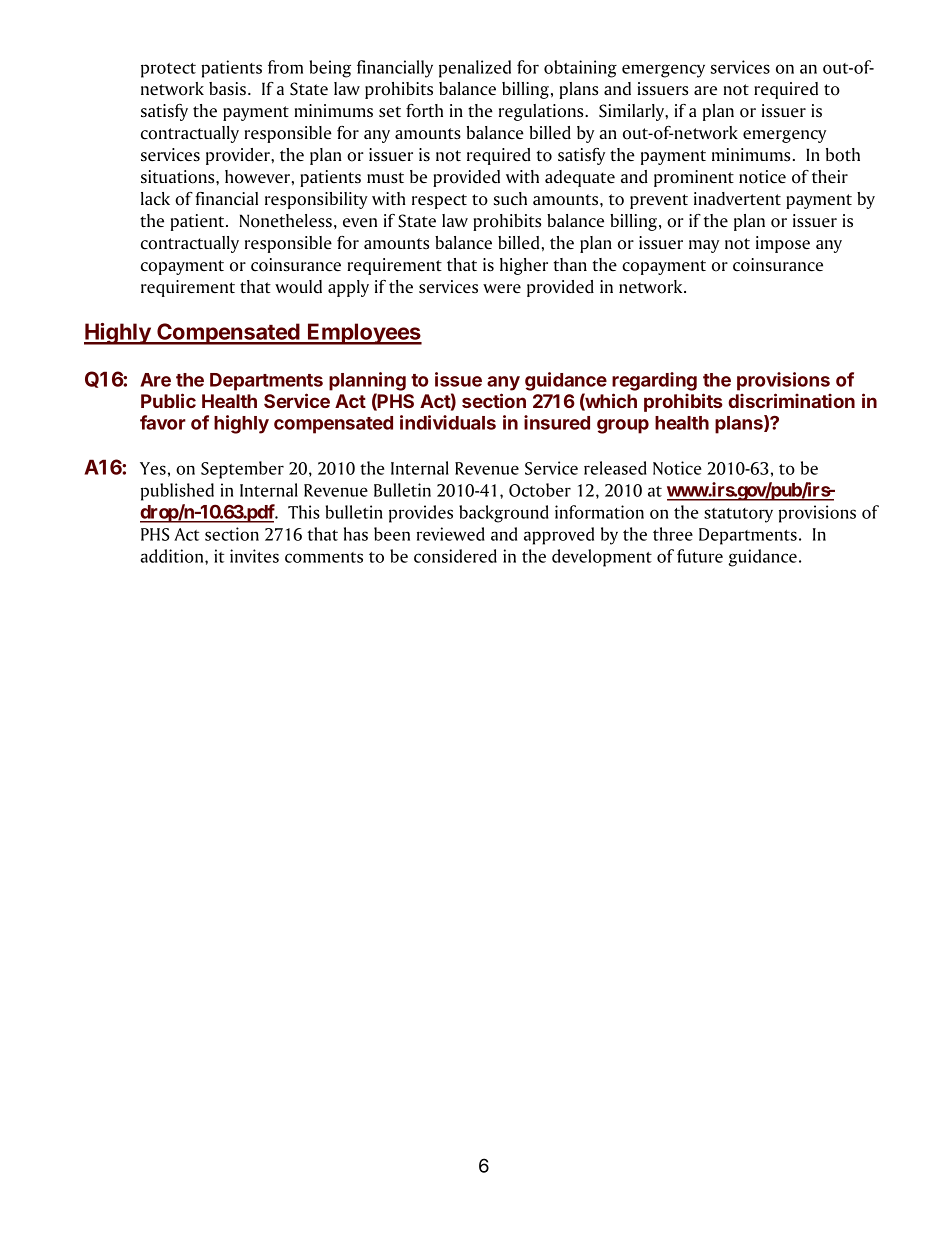  I want to click on invites, so click(254, 556).
